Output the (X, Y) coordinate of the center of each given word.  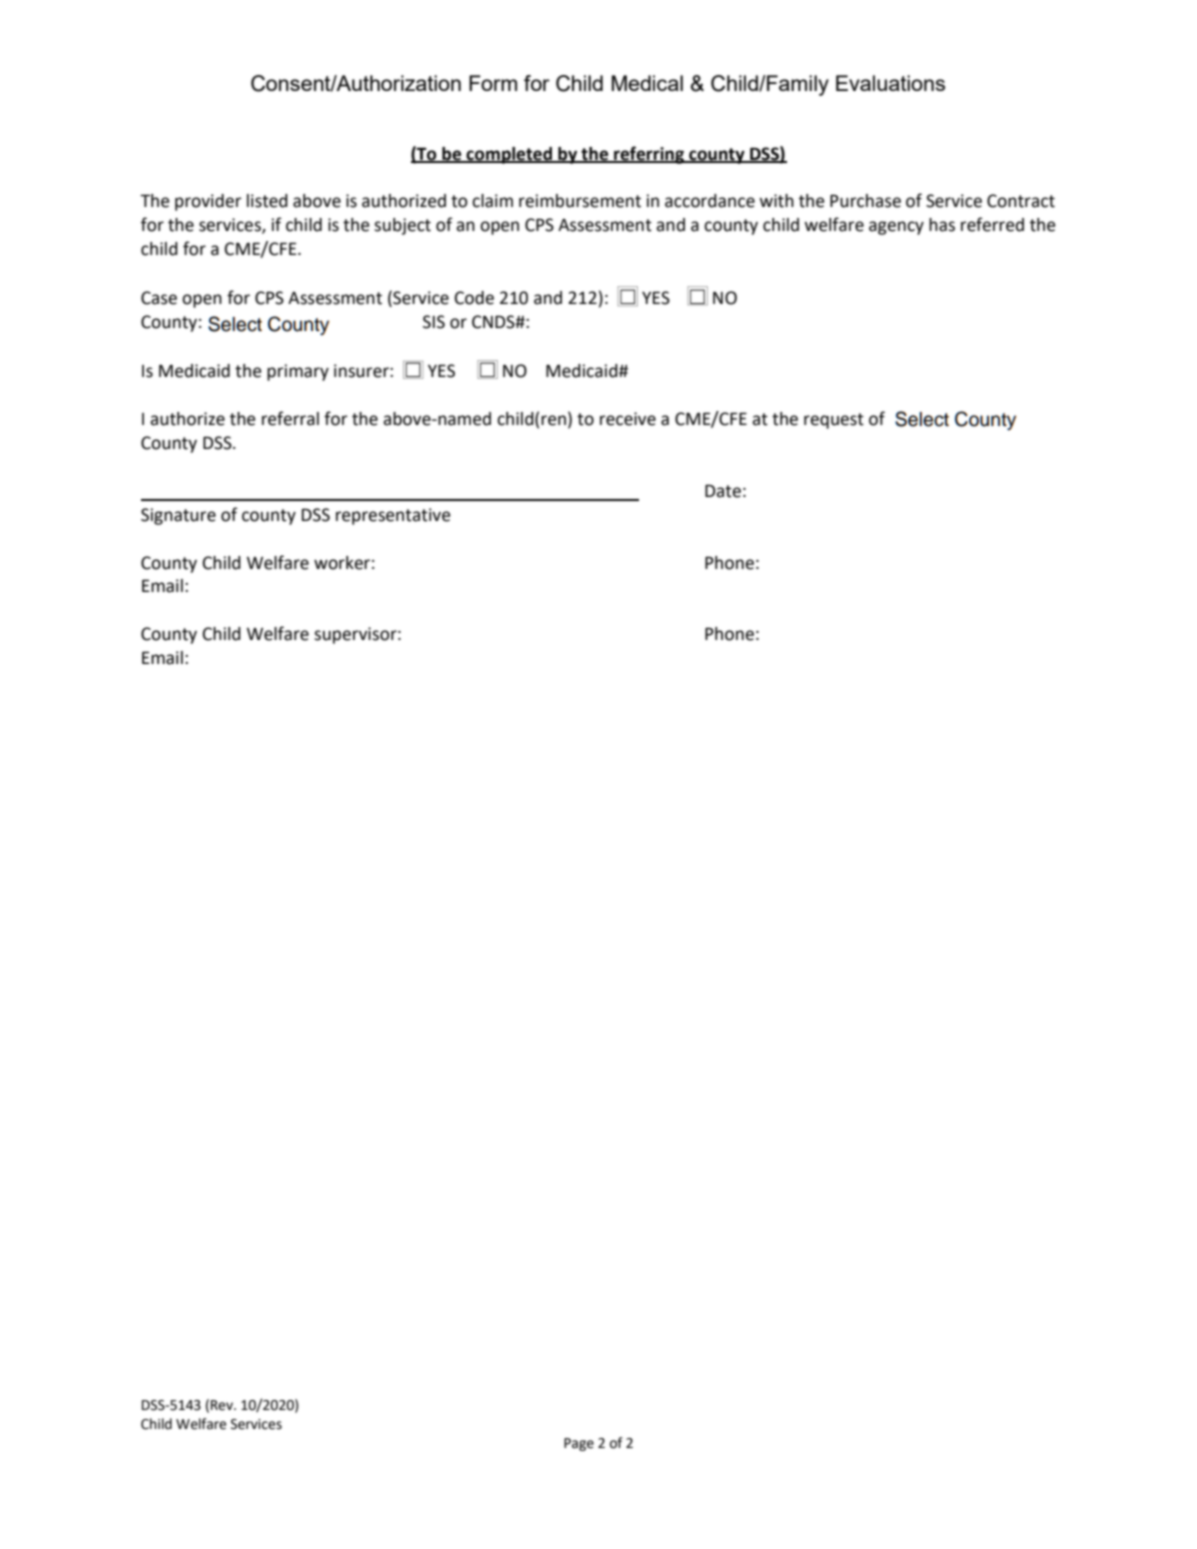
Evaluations (890, 83)
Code (474, 298)
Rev (223, 1405)
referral (290, 418)
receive (628, 419)
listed (267, 201)
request (834, 421)
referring (649, 155)
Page (579, 1444)
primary (298, 372)
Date (723, 491)
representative (393, 516)
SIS (434, 322)
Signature (178, 516)
